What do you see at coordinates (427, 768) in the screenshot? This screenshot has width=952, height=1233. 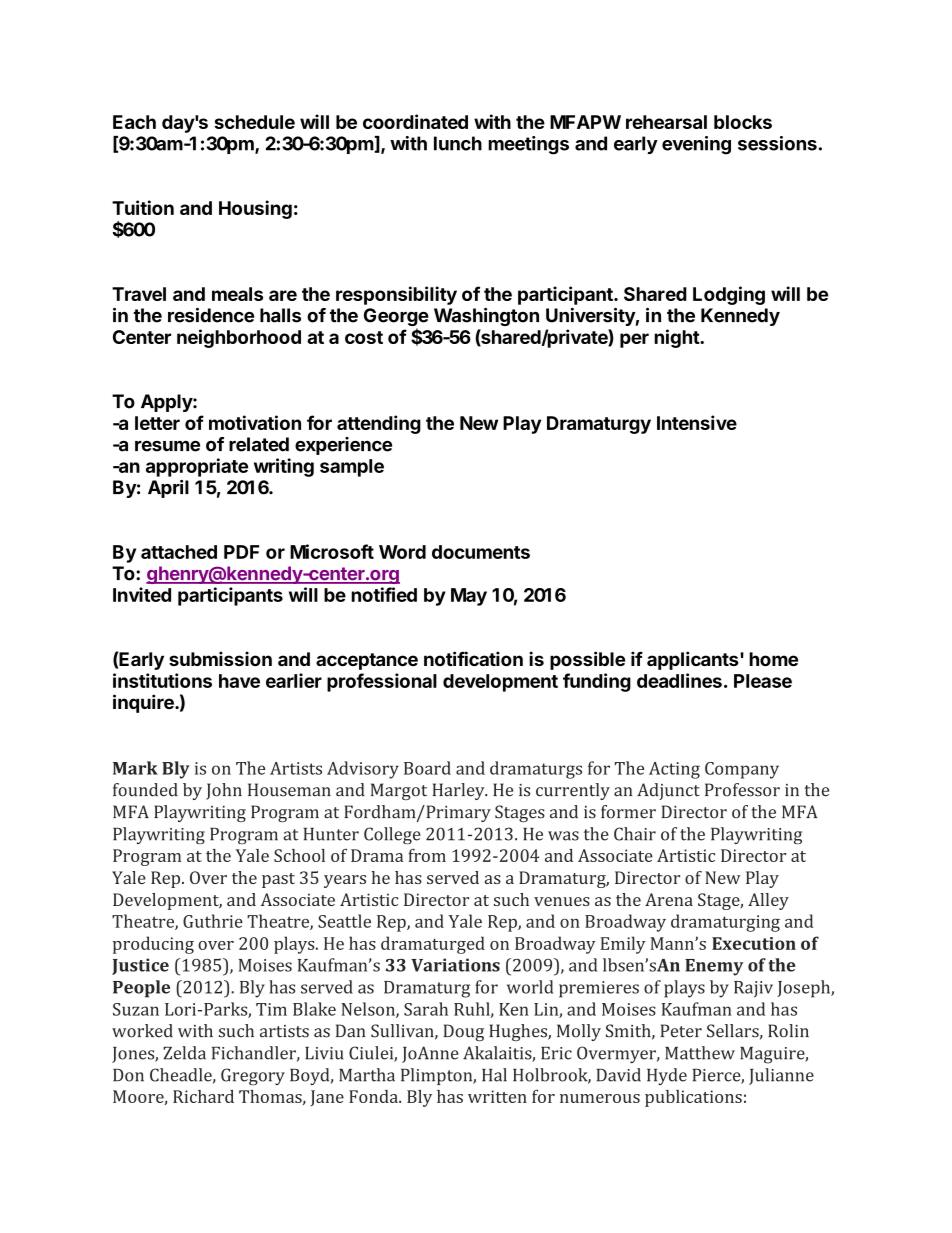 I see `Board` at bounding box center [427, 768].
